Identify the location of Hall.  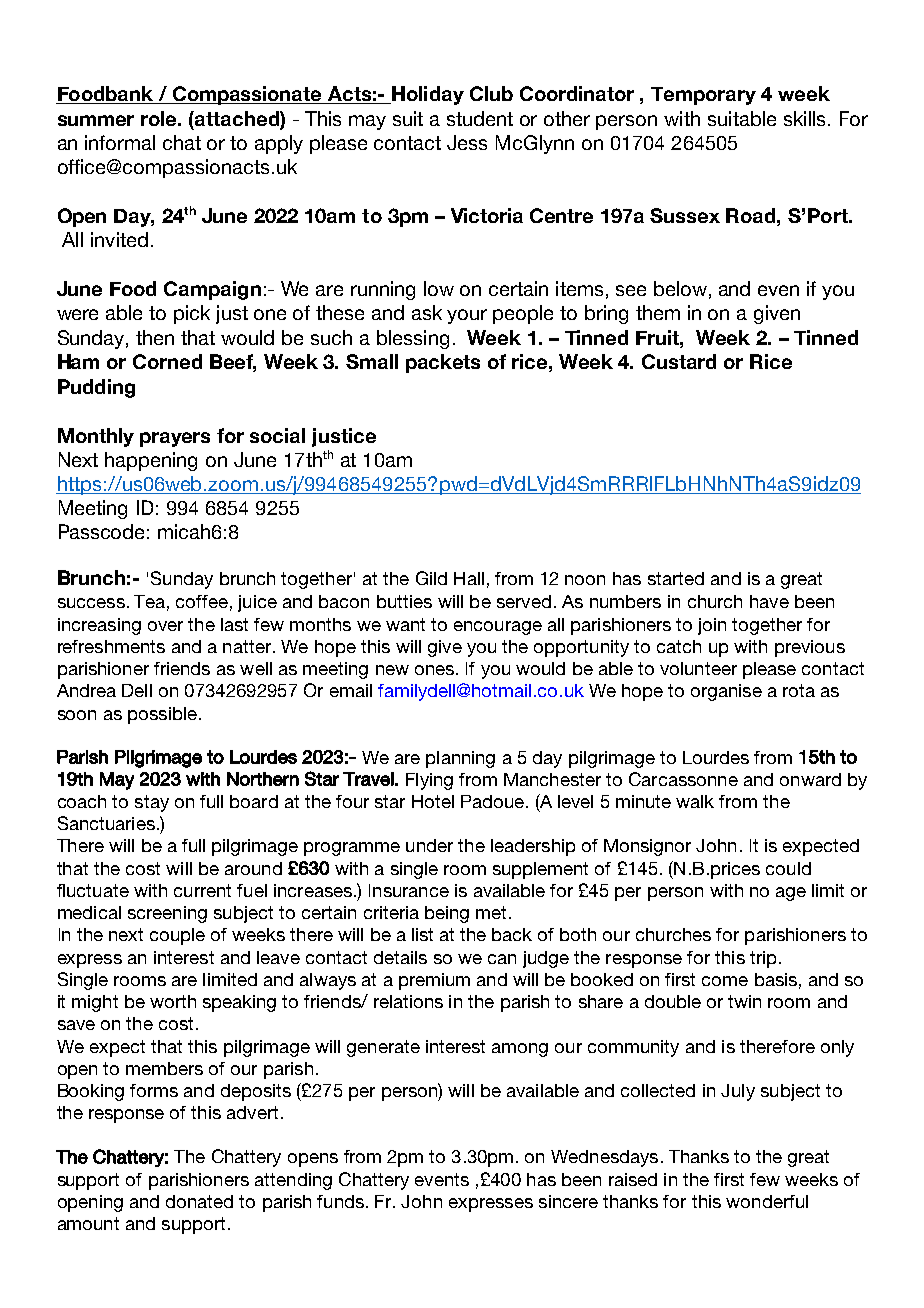
(469, 578).
